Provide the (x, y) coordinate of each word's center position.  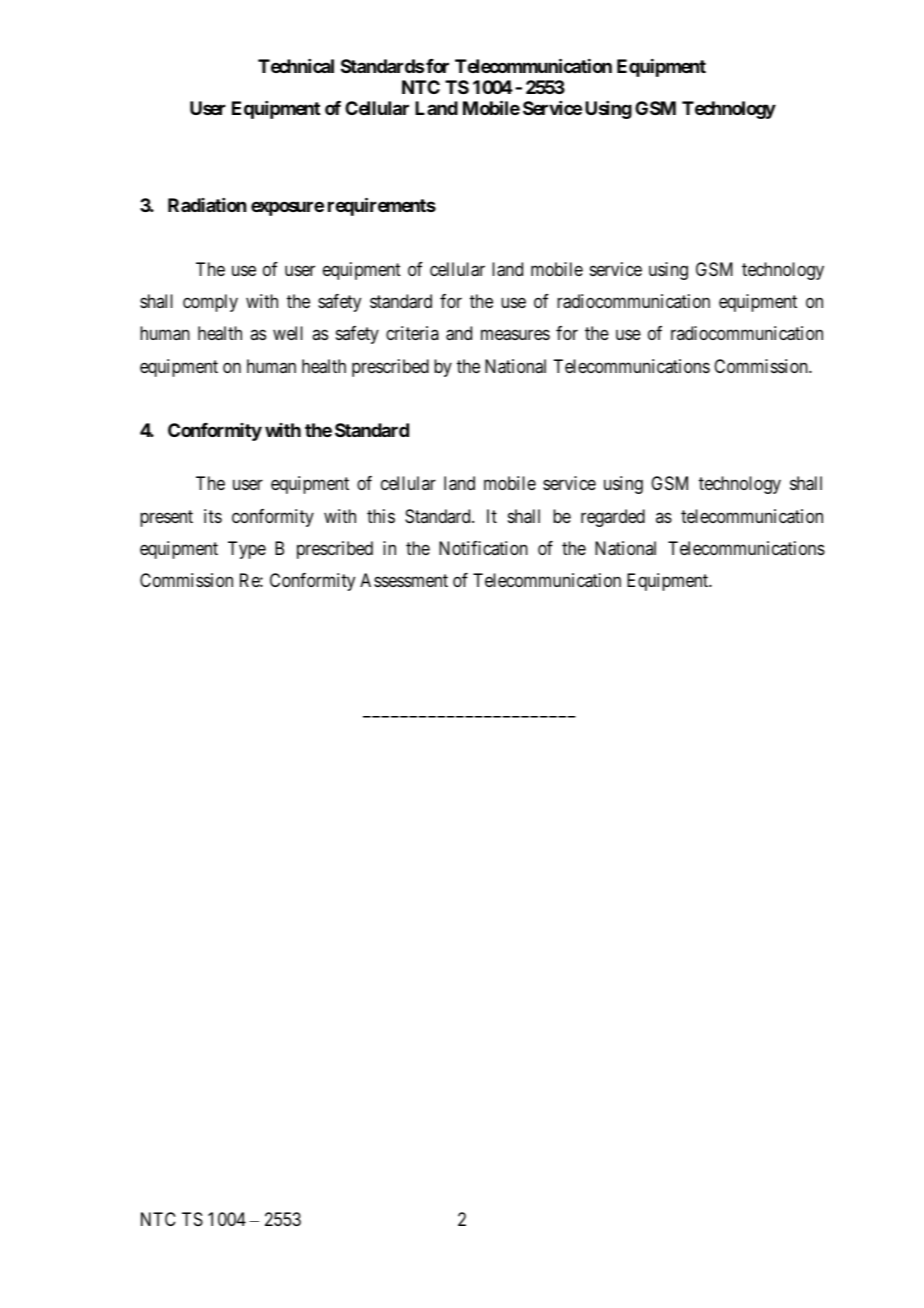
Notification (483, 548)
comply (210, 303)
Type (247, 550)
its (213, 516)
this (381, 516)
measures (515, 335)
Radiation (207, 205)
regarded (613, 518)
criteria (412, 333)
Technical (296, 66)
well (288, 333)
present (166, 518)
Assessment (404, 580)
